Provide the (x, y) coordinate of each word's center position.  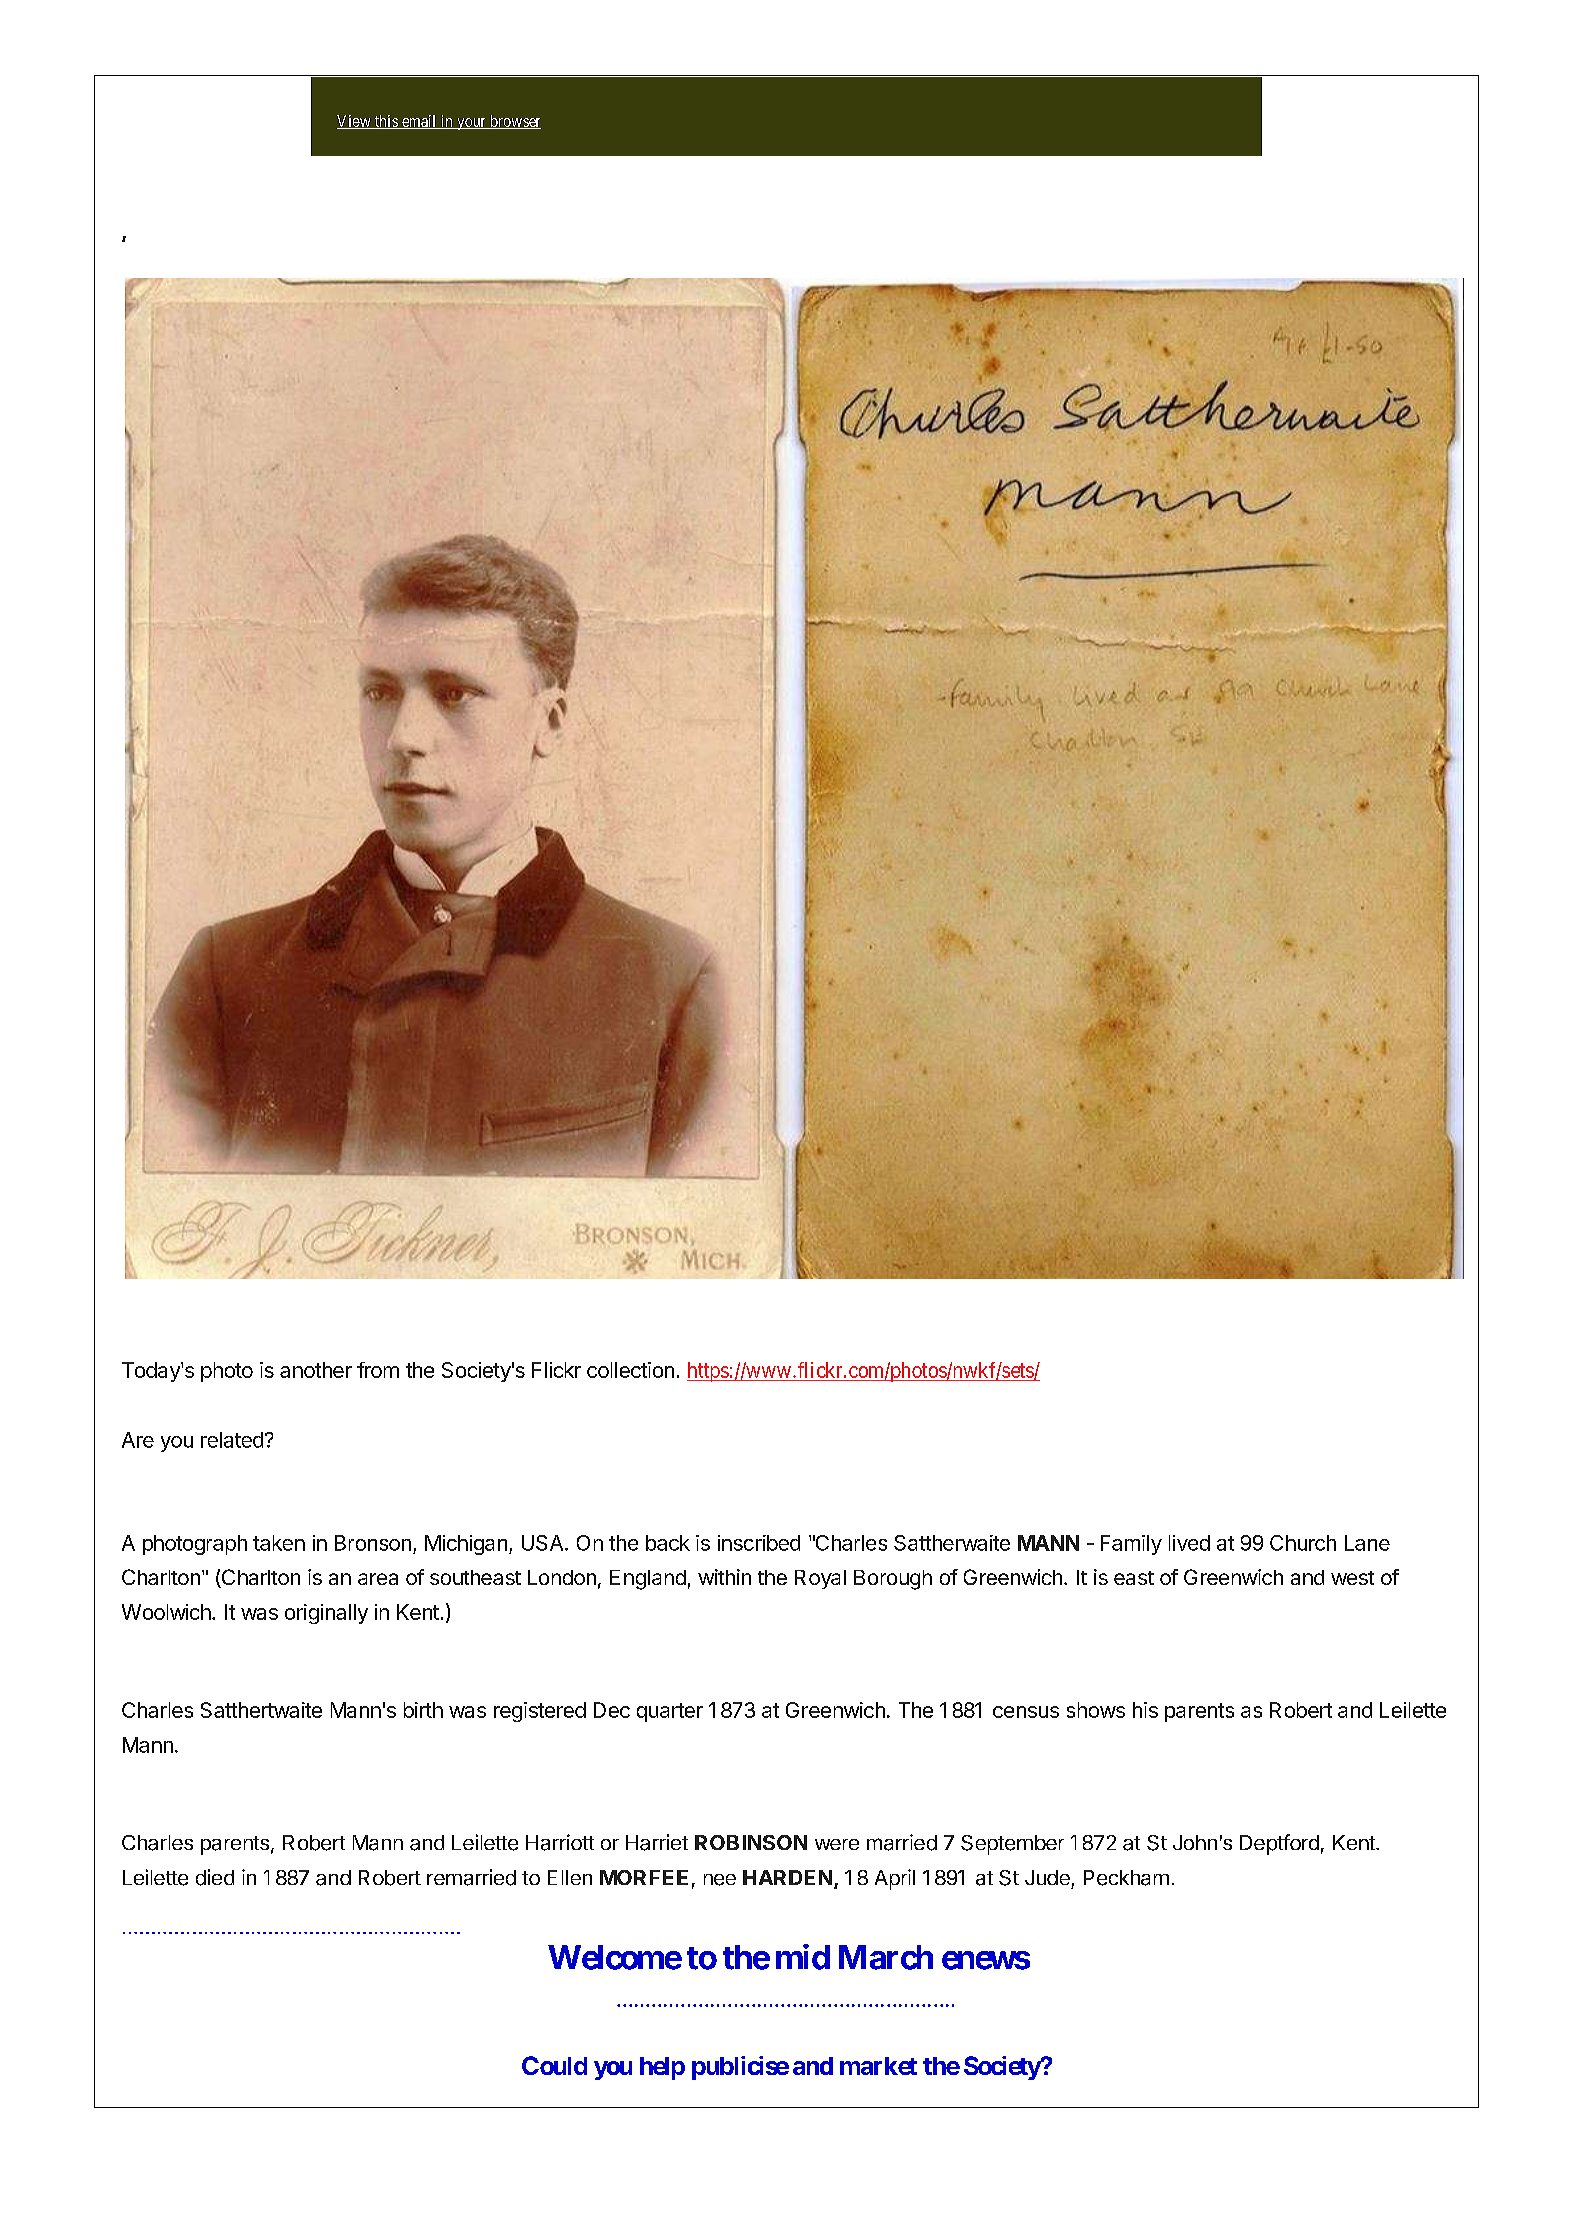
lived (1189, 1543)
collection (630, 1370)
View (355, 122)
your (471, 124)
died (215, 1877)
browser (514, 122)
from (378, 1370)
